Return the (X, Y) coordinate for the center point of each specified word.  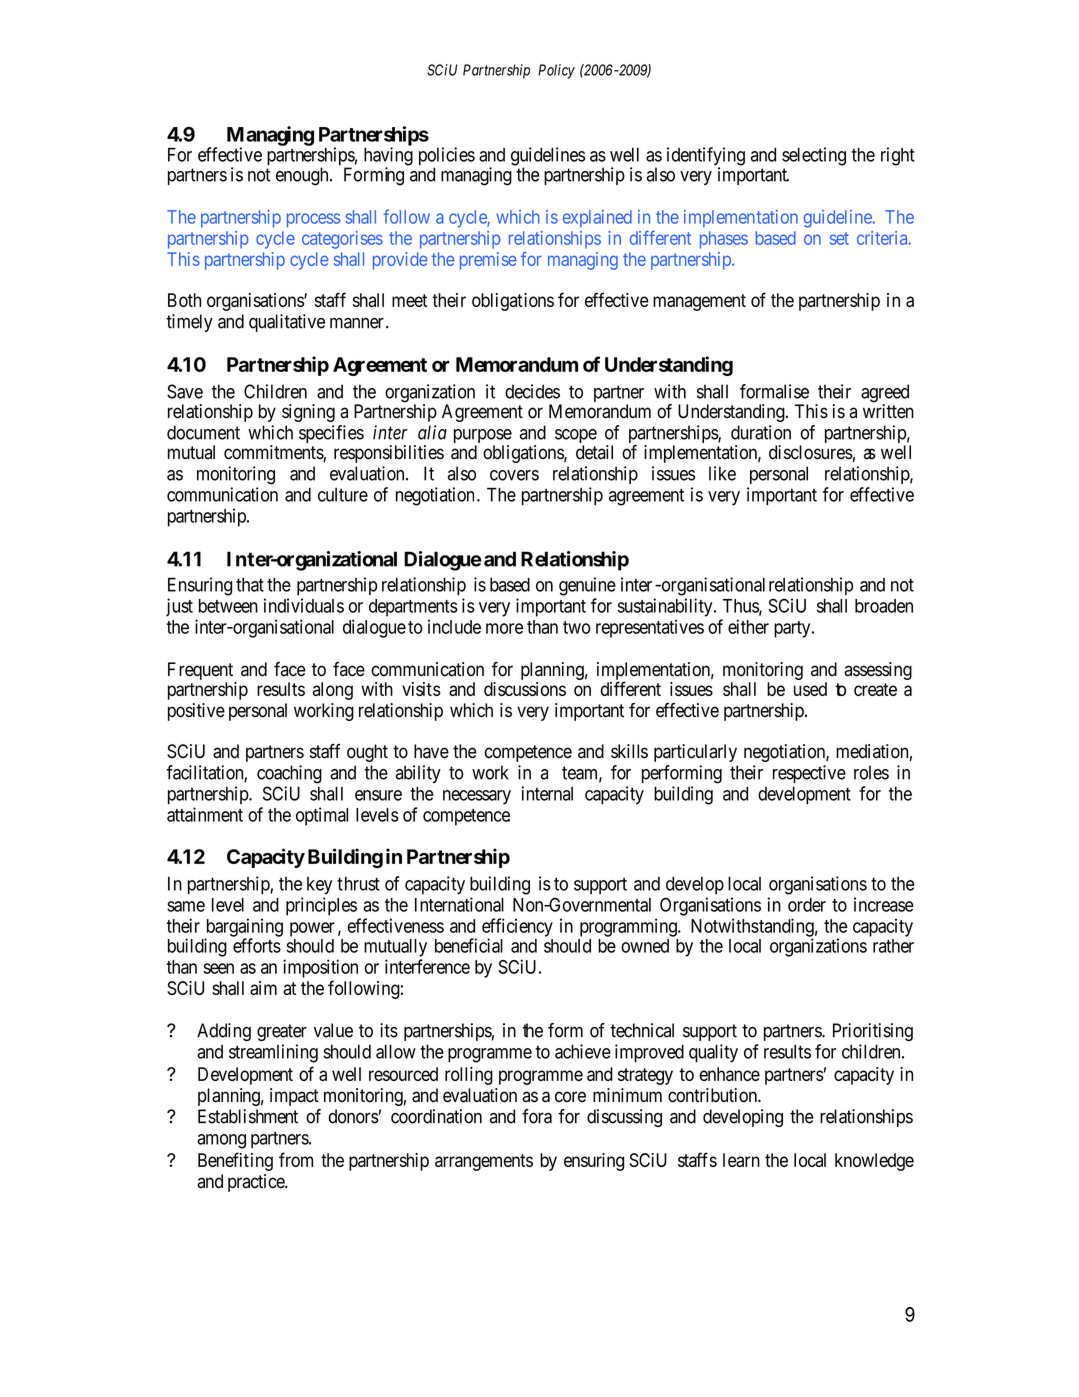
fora (537, 1116)
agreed (885, 394)
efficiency (517, 928)
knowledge (874, 1162)
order (807, 905)
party (793, 629)
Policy (556, 71)
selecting (814, 156)
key (319, 886)
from (296, 1159)
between (228, 606)
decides (532, 391)
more (504, 628)
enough (303, 176)
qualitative (287, 323)
